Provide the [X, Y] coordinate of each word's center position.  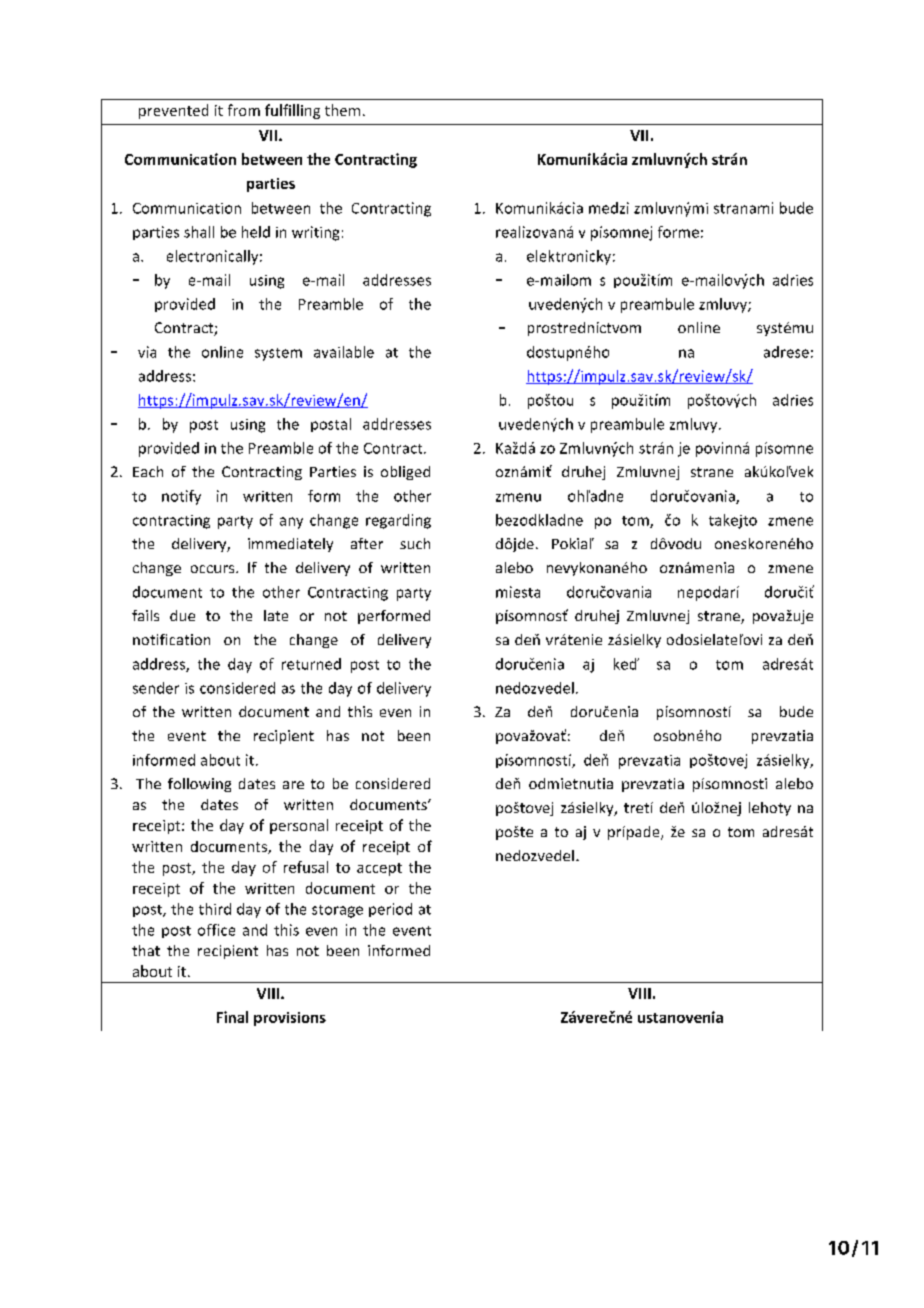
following [199, 785]
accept [379, 869]
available [344, 352]
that [146, 950]
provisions [290, 1019]
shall [199, 232]
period [390, 910]
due [182, 615]
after [367, 543]
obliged [405, 473]
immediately [290, 545]
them [342, 110]
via [147, 352]
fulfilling [292, 111]
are [293, 785]
